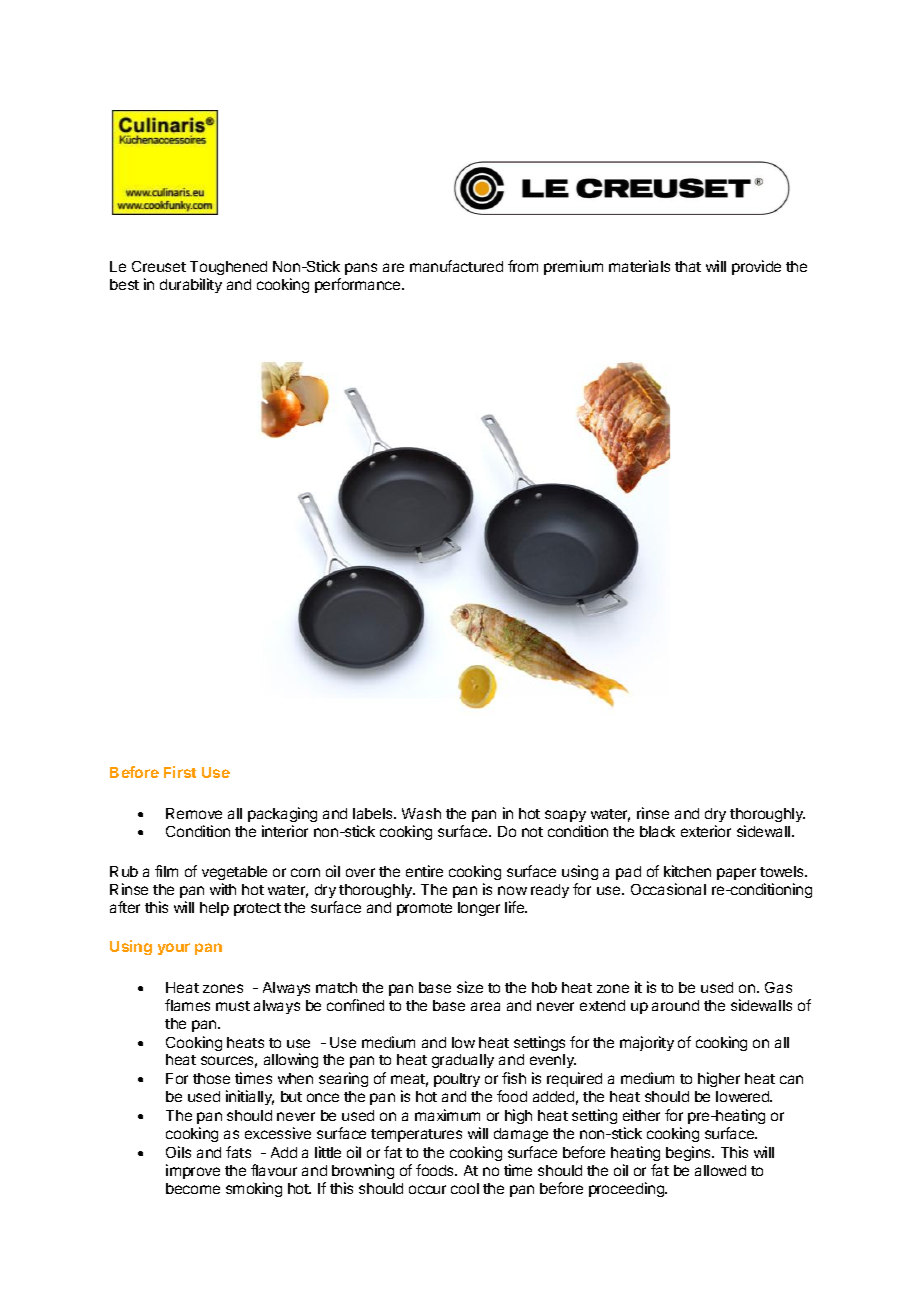 The height and width of the screenshot is (1308, 924). Describe the element at coordinates (465, 1188) in the screenshot. I see `cool` at that location.
